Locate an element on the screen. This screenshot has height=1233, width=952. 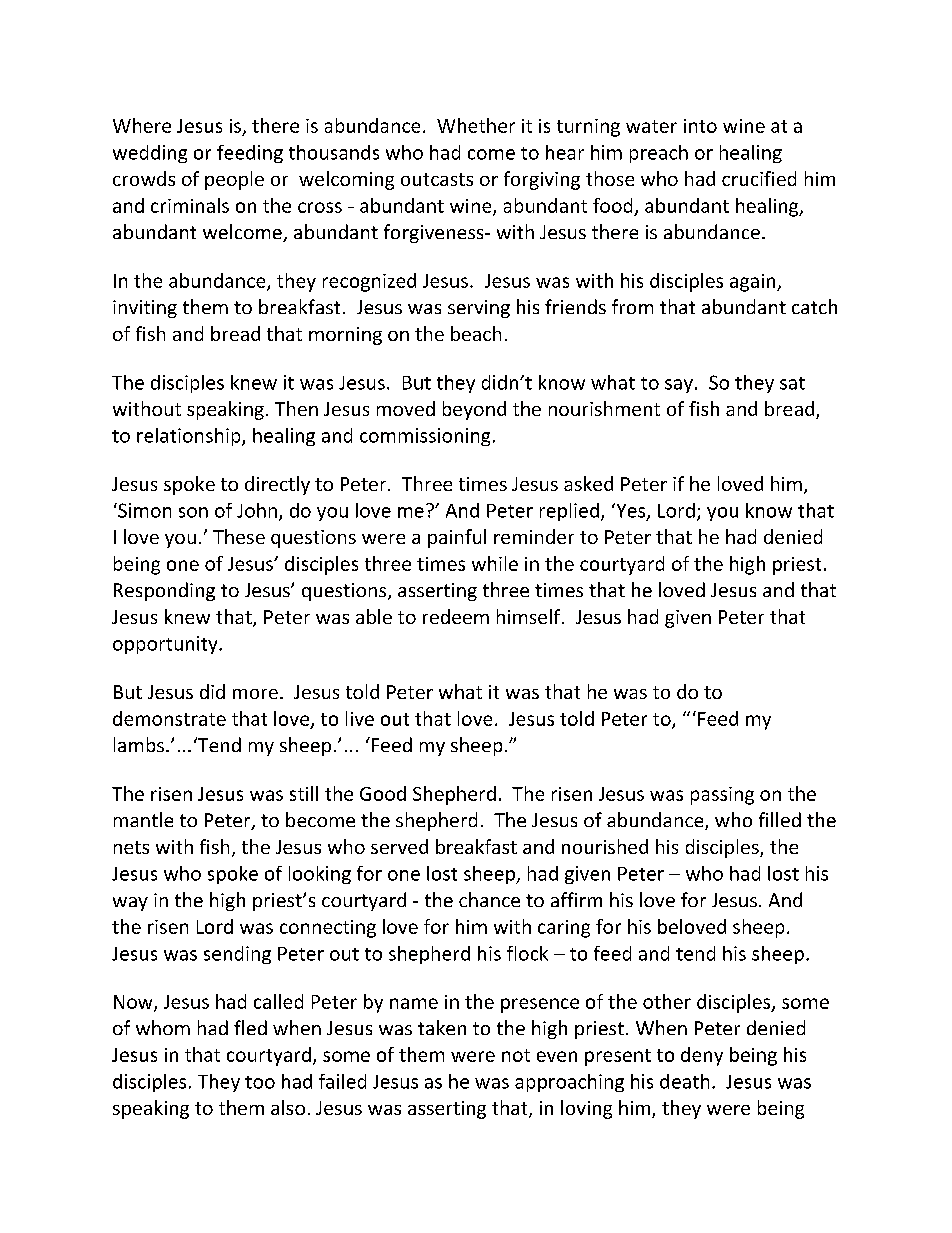
not is located at coordinates (516, 1055).
